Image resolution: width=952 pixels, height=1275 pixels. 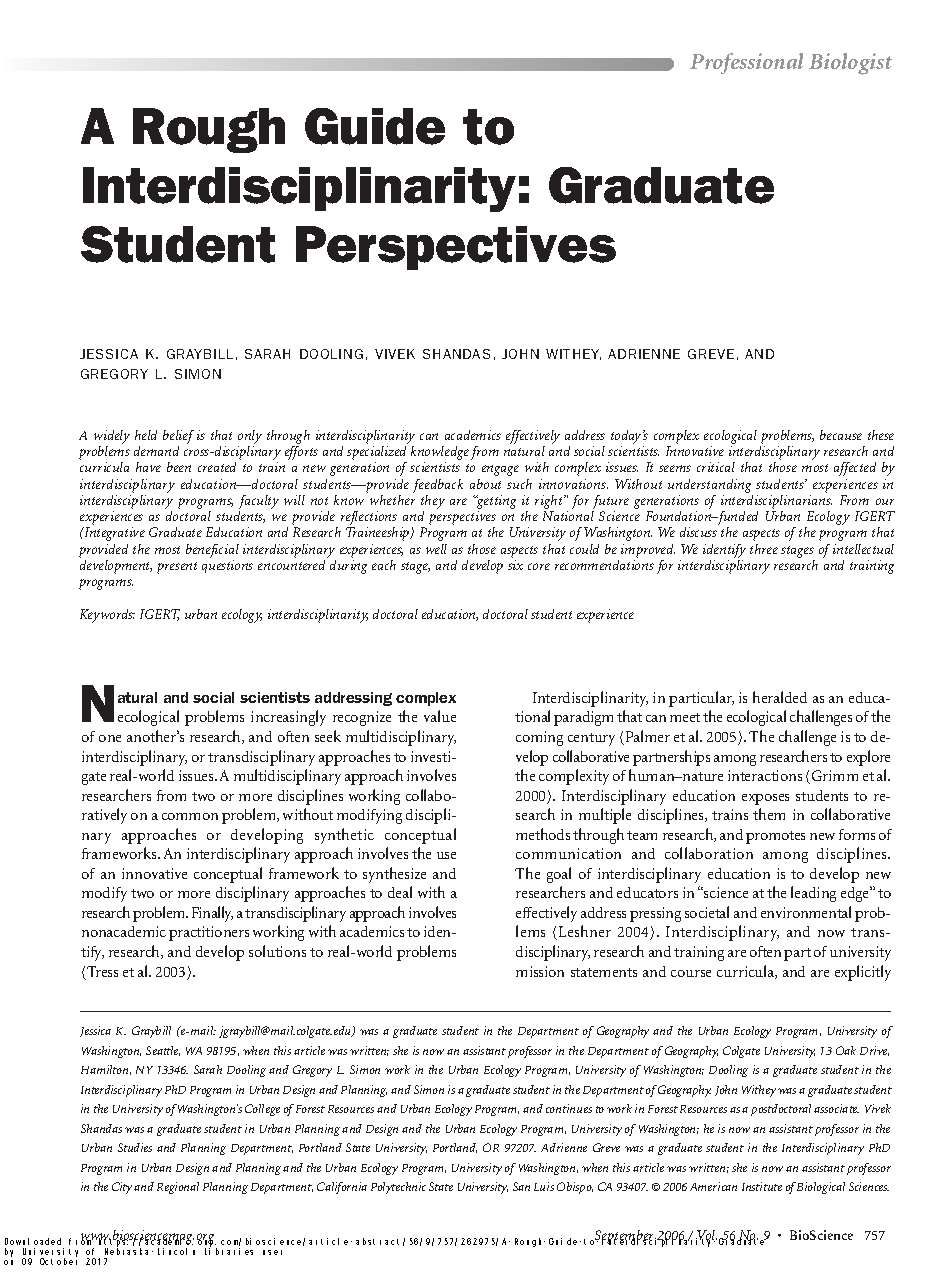 What do you see at coordinates (746, 63) in the page?
I see `Professional` at bounding box center [746, 63].
